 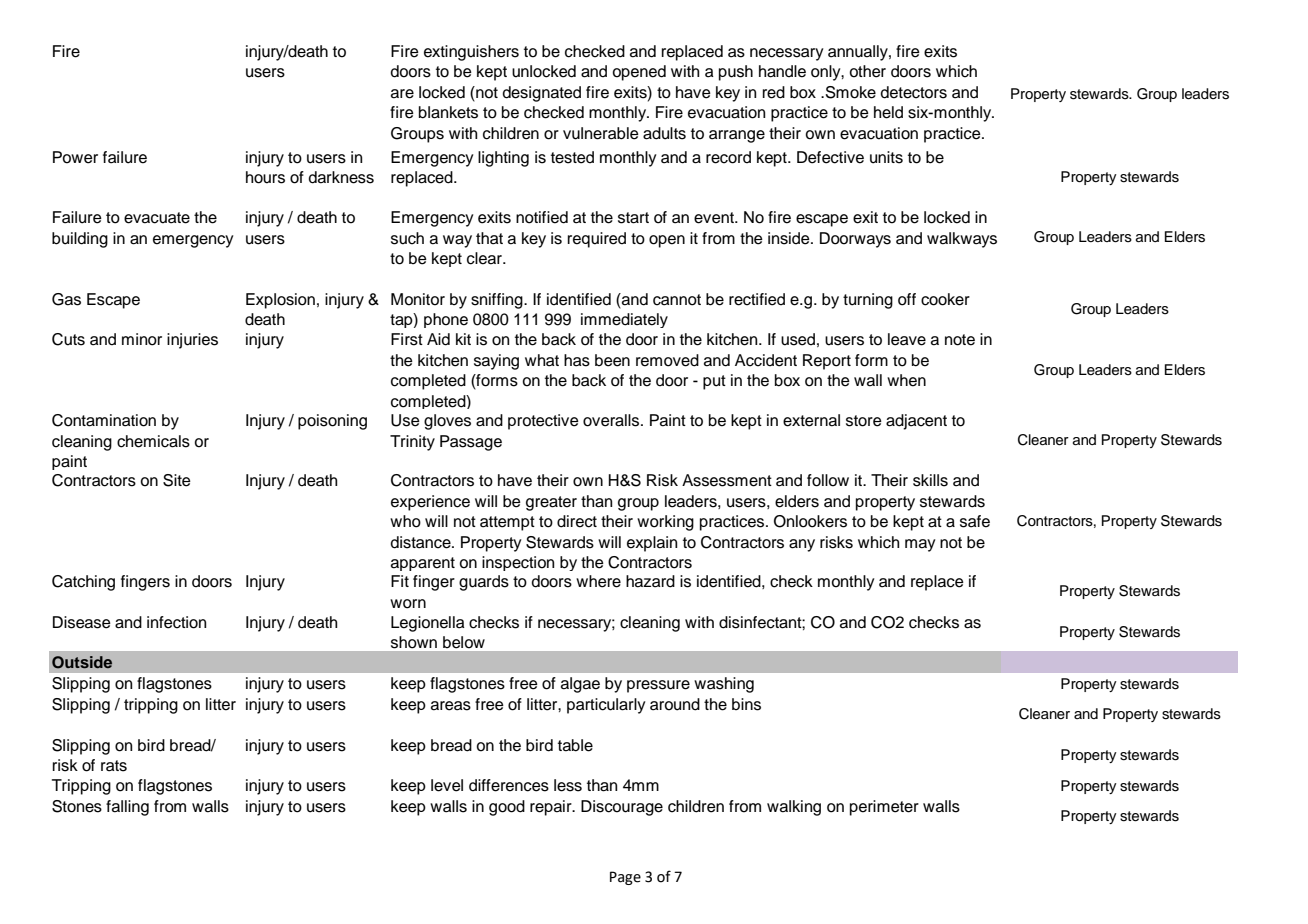 I want to click on Passage, so click(x=471, y=443).
